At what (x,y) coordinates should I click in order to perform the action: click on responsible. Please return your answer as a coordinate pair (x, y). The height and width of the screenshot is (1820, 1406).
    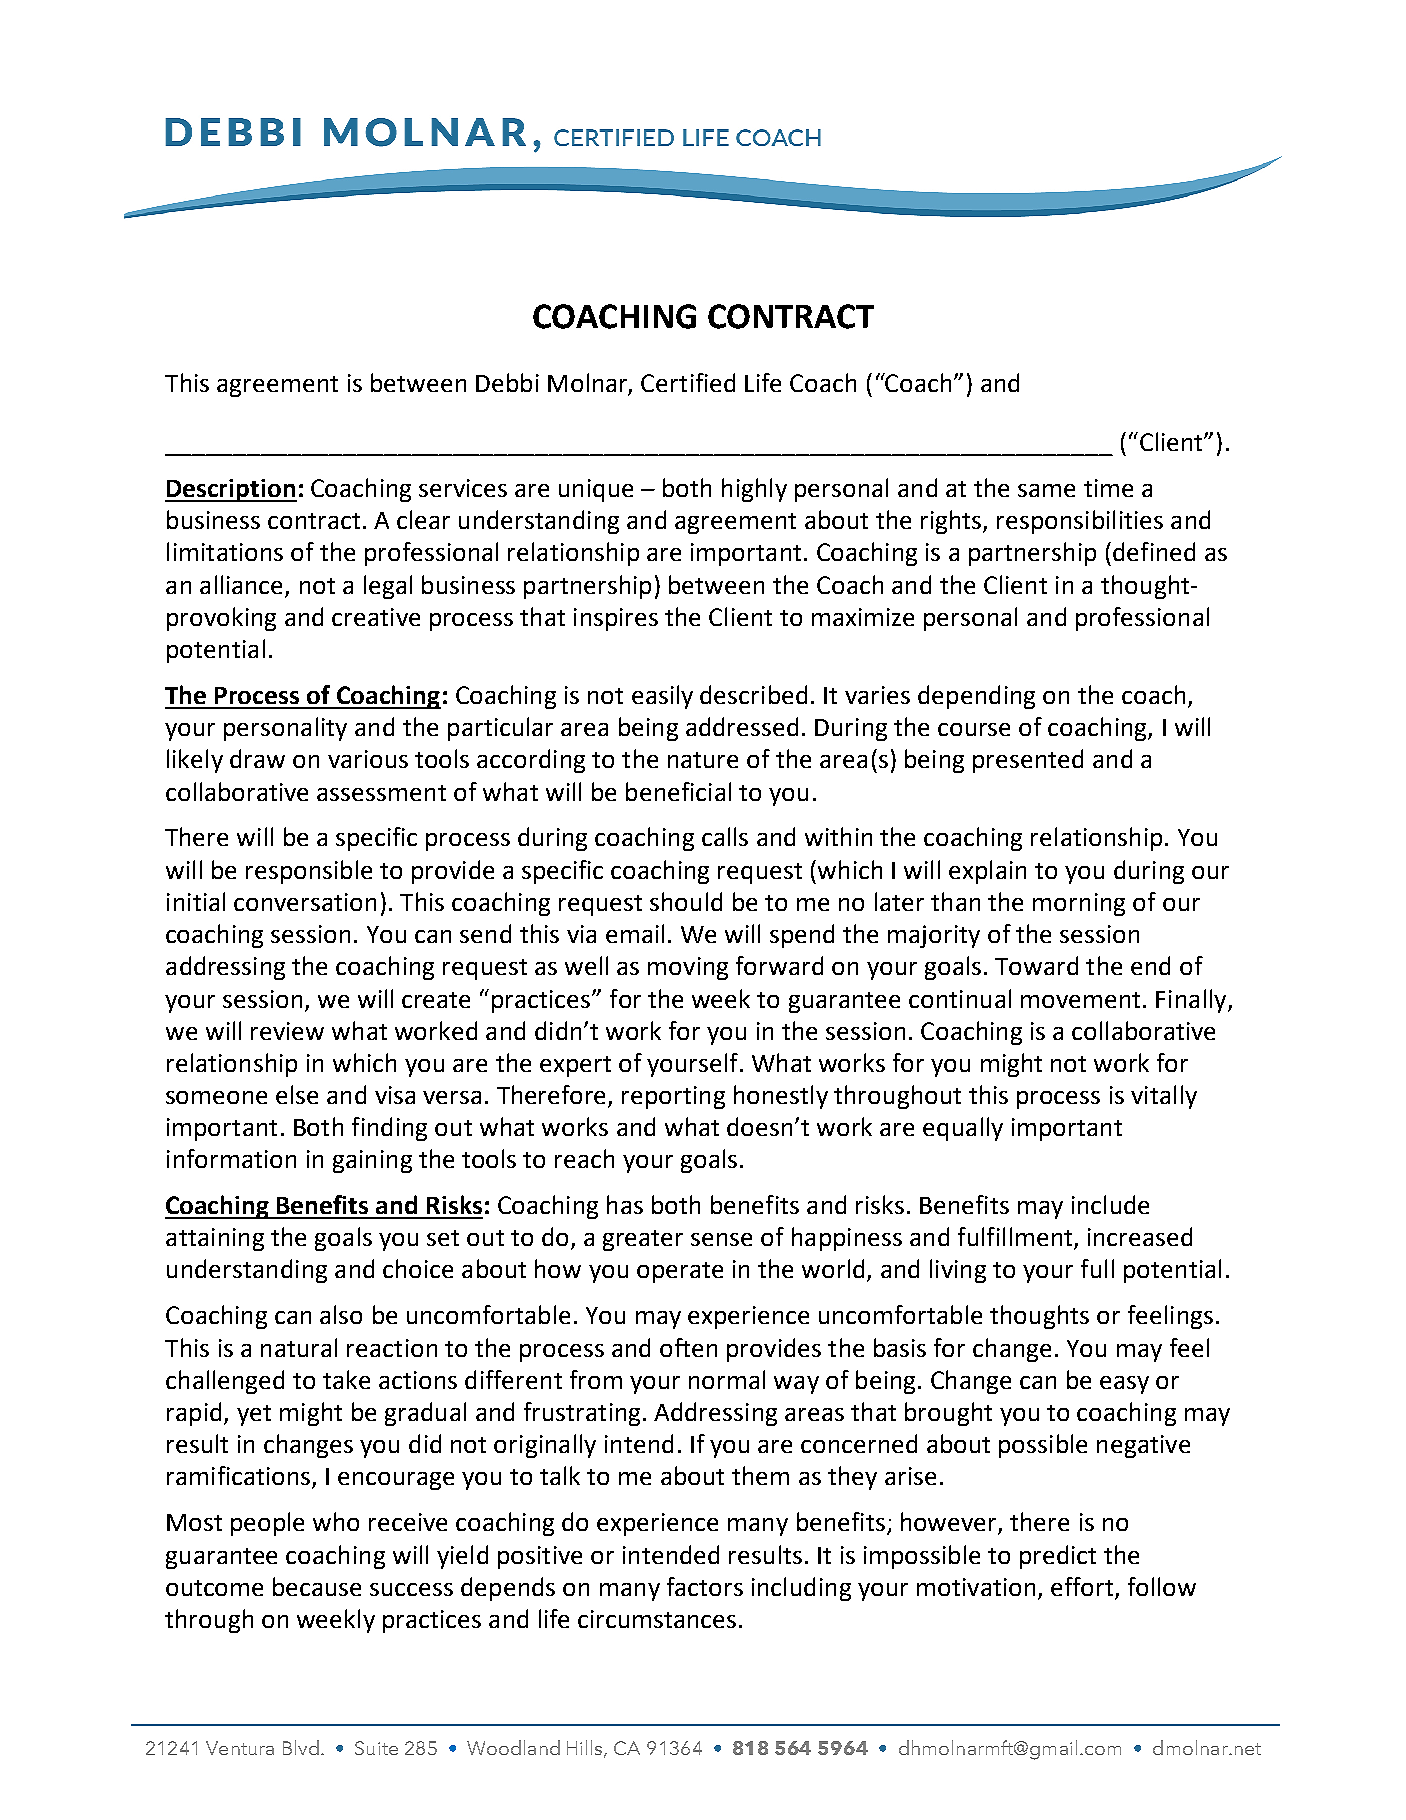
    Looking at the image, I should click on (309, 872).
